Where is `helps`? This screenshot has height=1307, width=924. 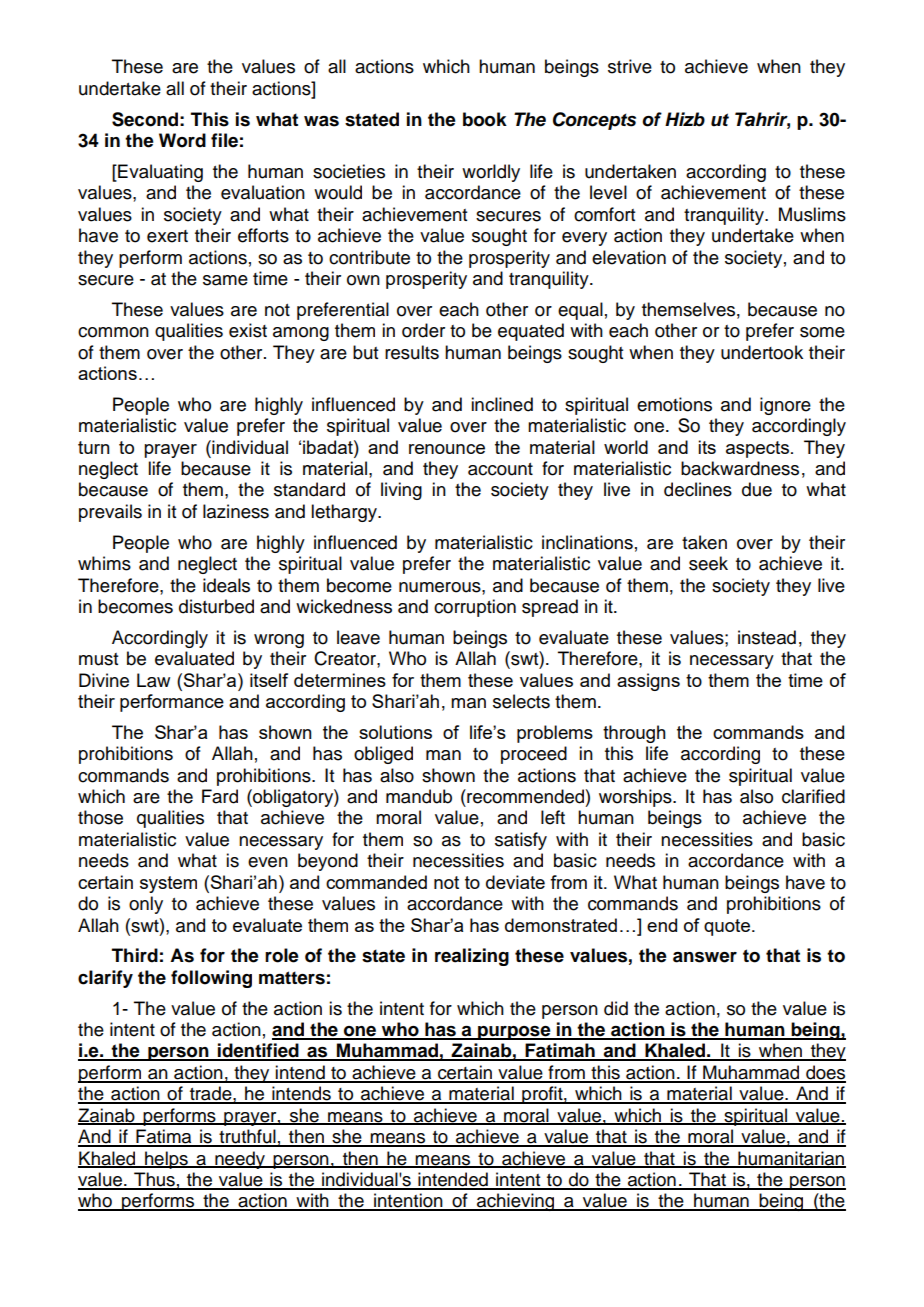 helps is located at coordinates (166, 1160).
